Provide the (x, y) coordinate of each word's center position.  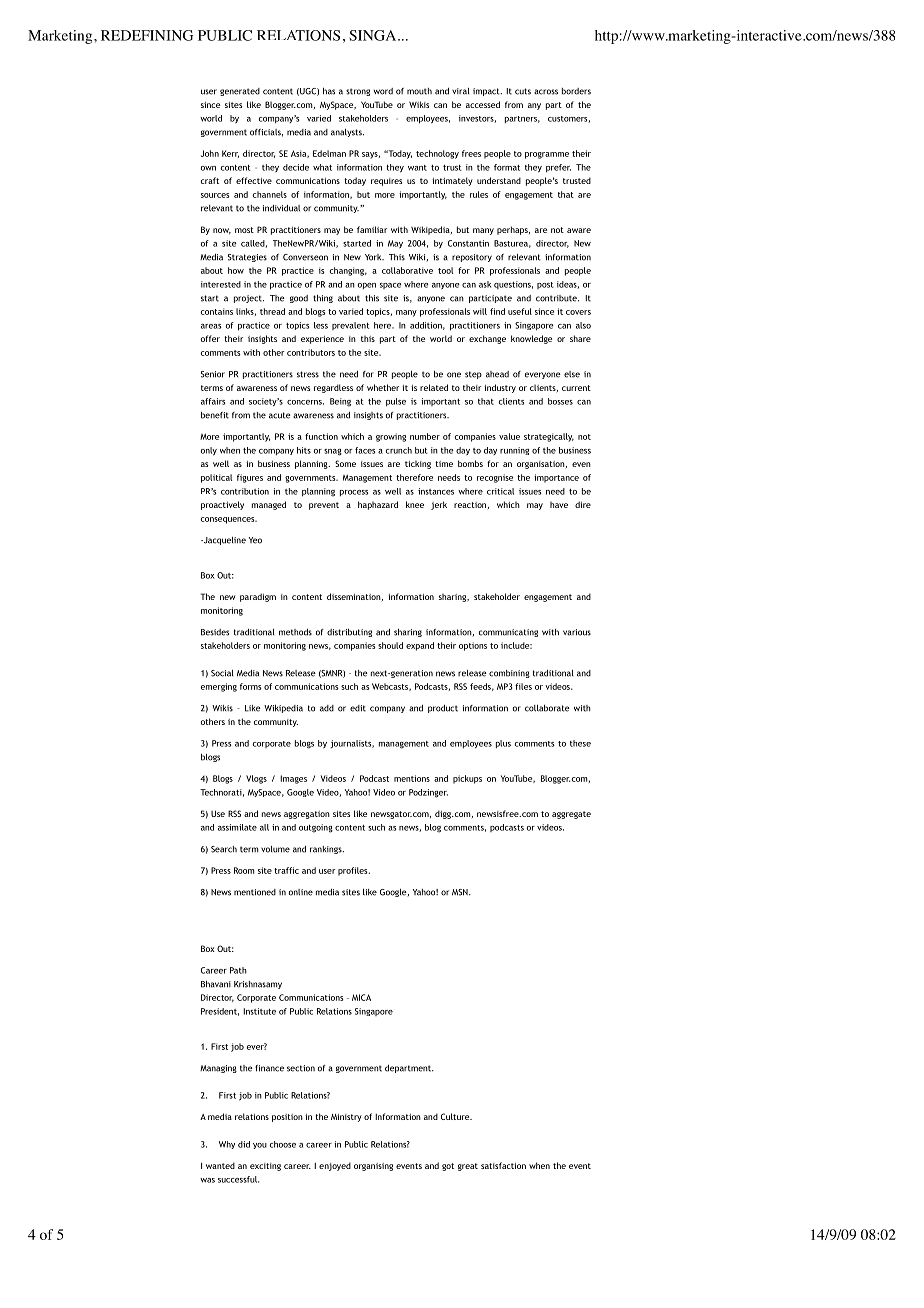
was (207, 1180)
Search (224, 849)
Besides (215, 632)
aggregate (571, 815)
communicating (508, 633)
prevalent (351, 326)
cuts (523, 91)
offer (210, 338)
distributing (349, 633)
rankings (327, 850)
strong (358, 92)
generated (240, 92)
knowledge (531, 339)
